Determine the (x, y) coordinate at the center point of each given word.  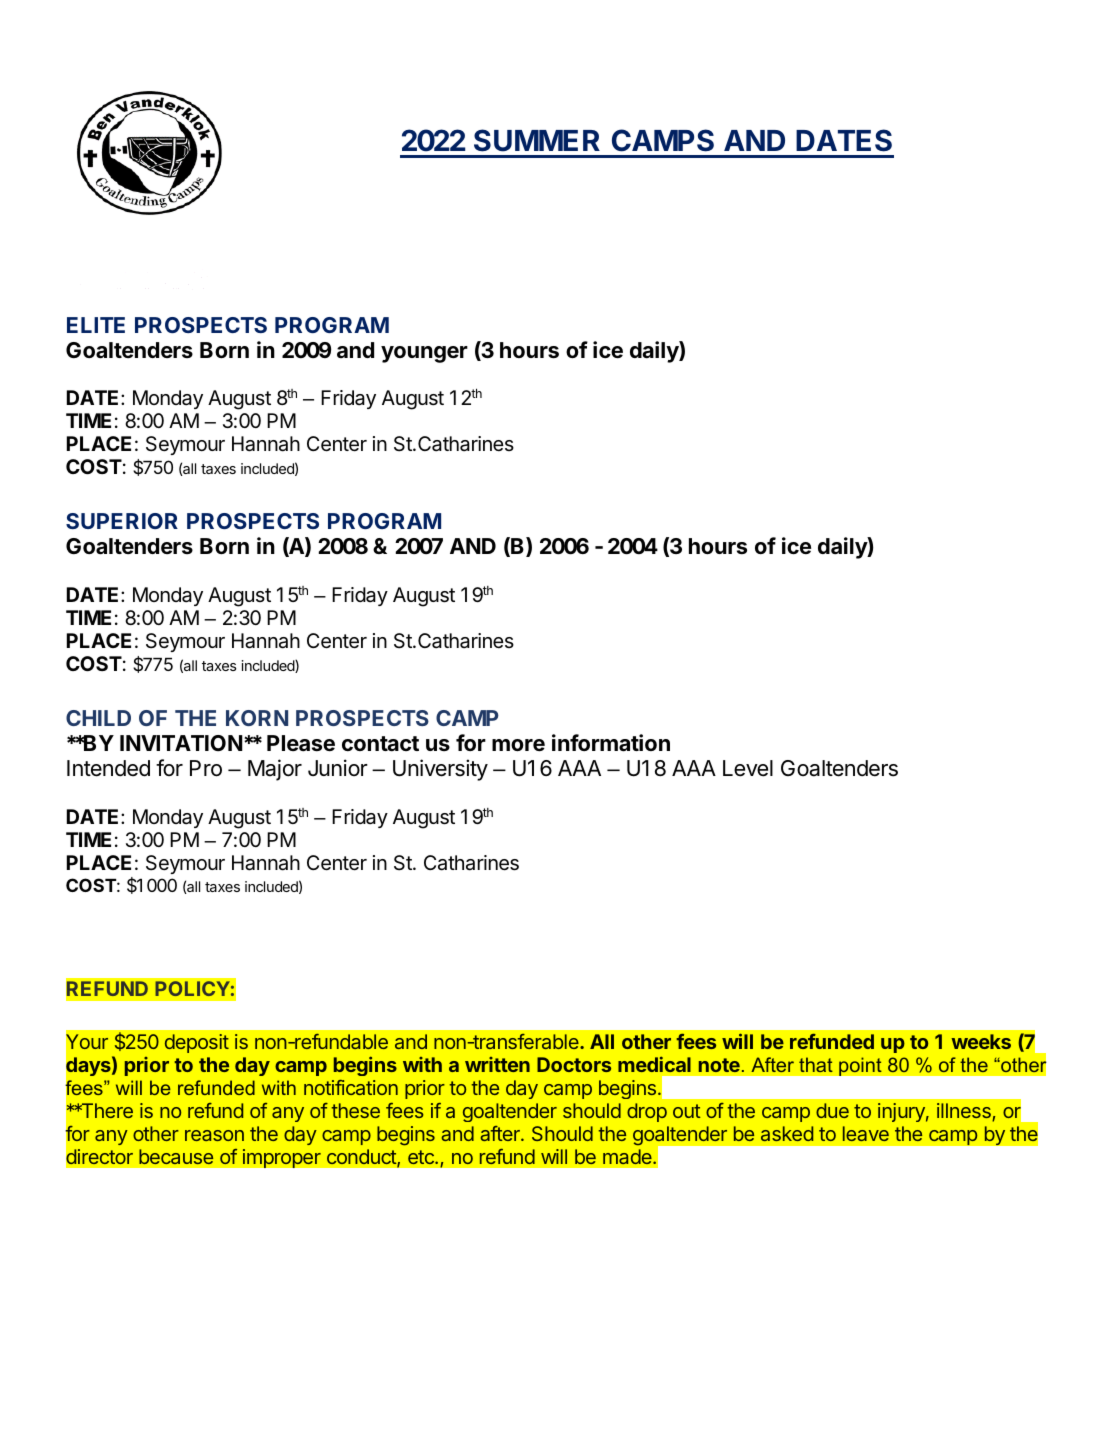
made (628, 1156)
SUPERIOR (122, 521)
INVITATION (181, 743)
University (440, 770)
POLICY (192, 988)
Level (748, 768)
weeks (981, 1041)
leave (866, 1133)
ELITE (96, 325)
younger (424, 354)
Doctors (574, 1064)
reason (214, 1135)
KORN (257, 718)
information (611, 743)
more (518, 745)
